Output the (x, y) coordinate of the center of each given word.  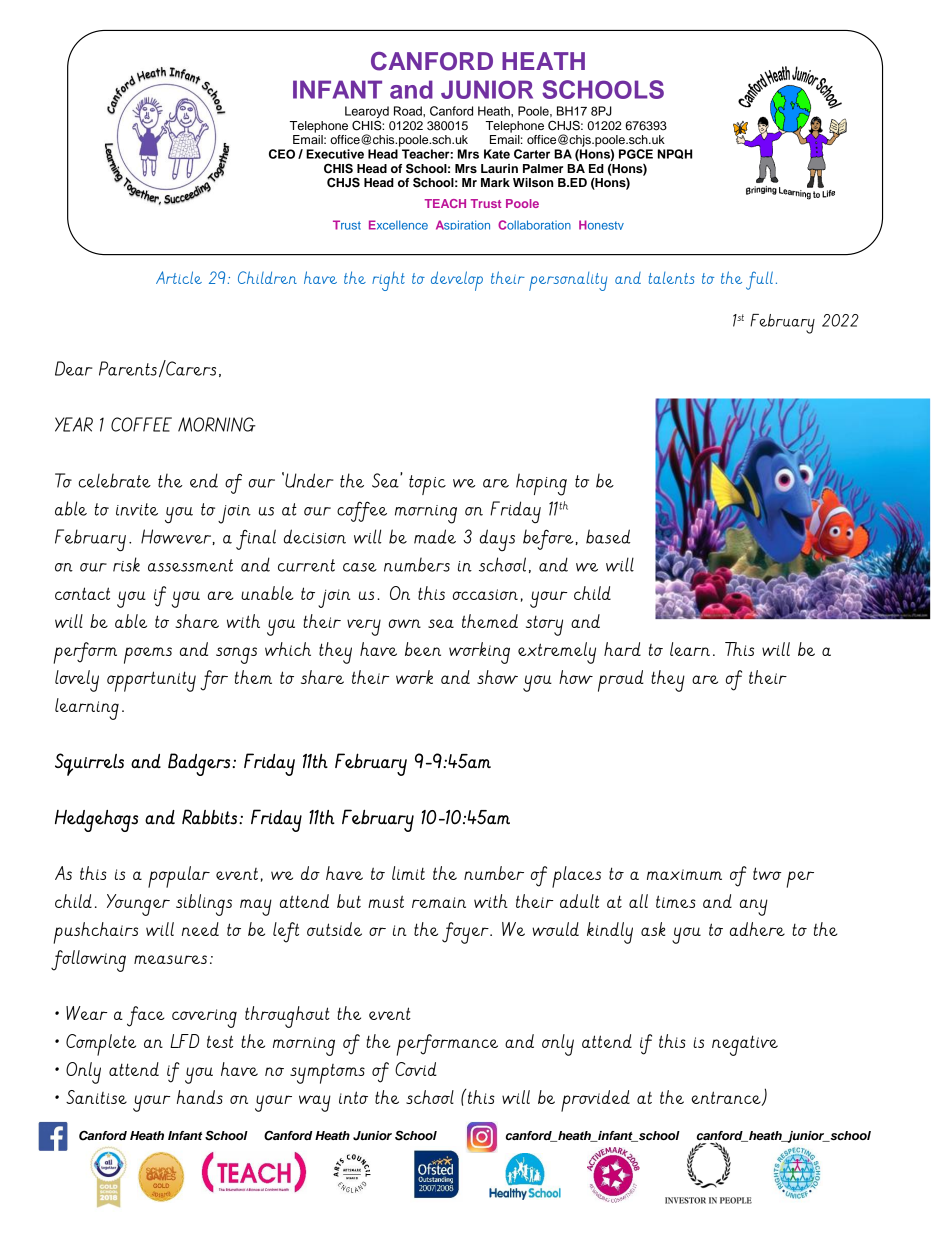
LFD (184, 1041)
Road (409, 111)
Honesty (601, 225)
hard (622, 649)
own (405, 623)
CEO (282, 154)
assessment (190, 565)
